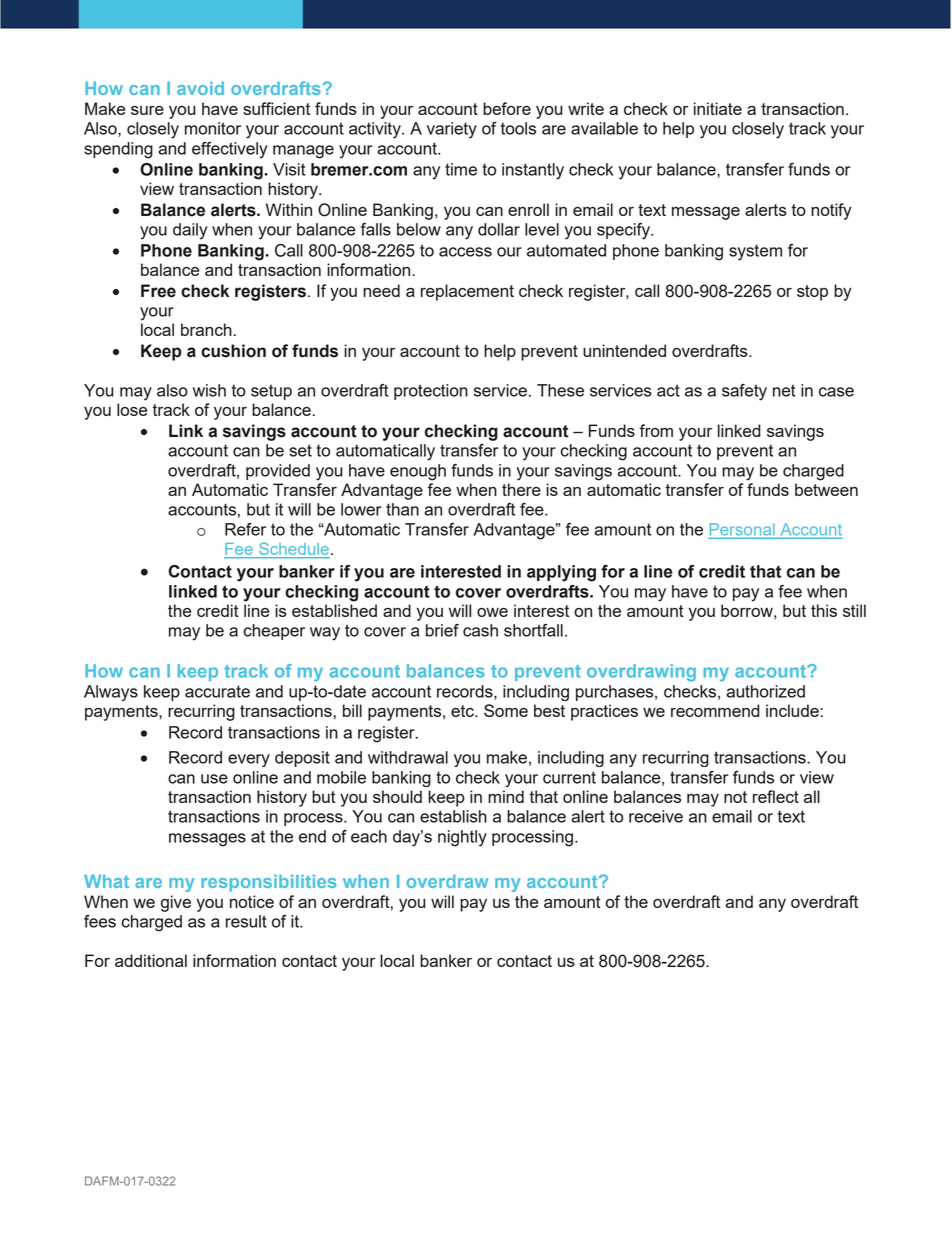 Image resolution: width=952 pixels, height=1233 pixels. What do you see at coordinates (217, 691) in the image?
I see `accurate` at bounding box center [217, 691].
